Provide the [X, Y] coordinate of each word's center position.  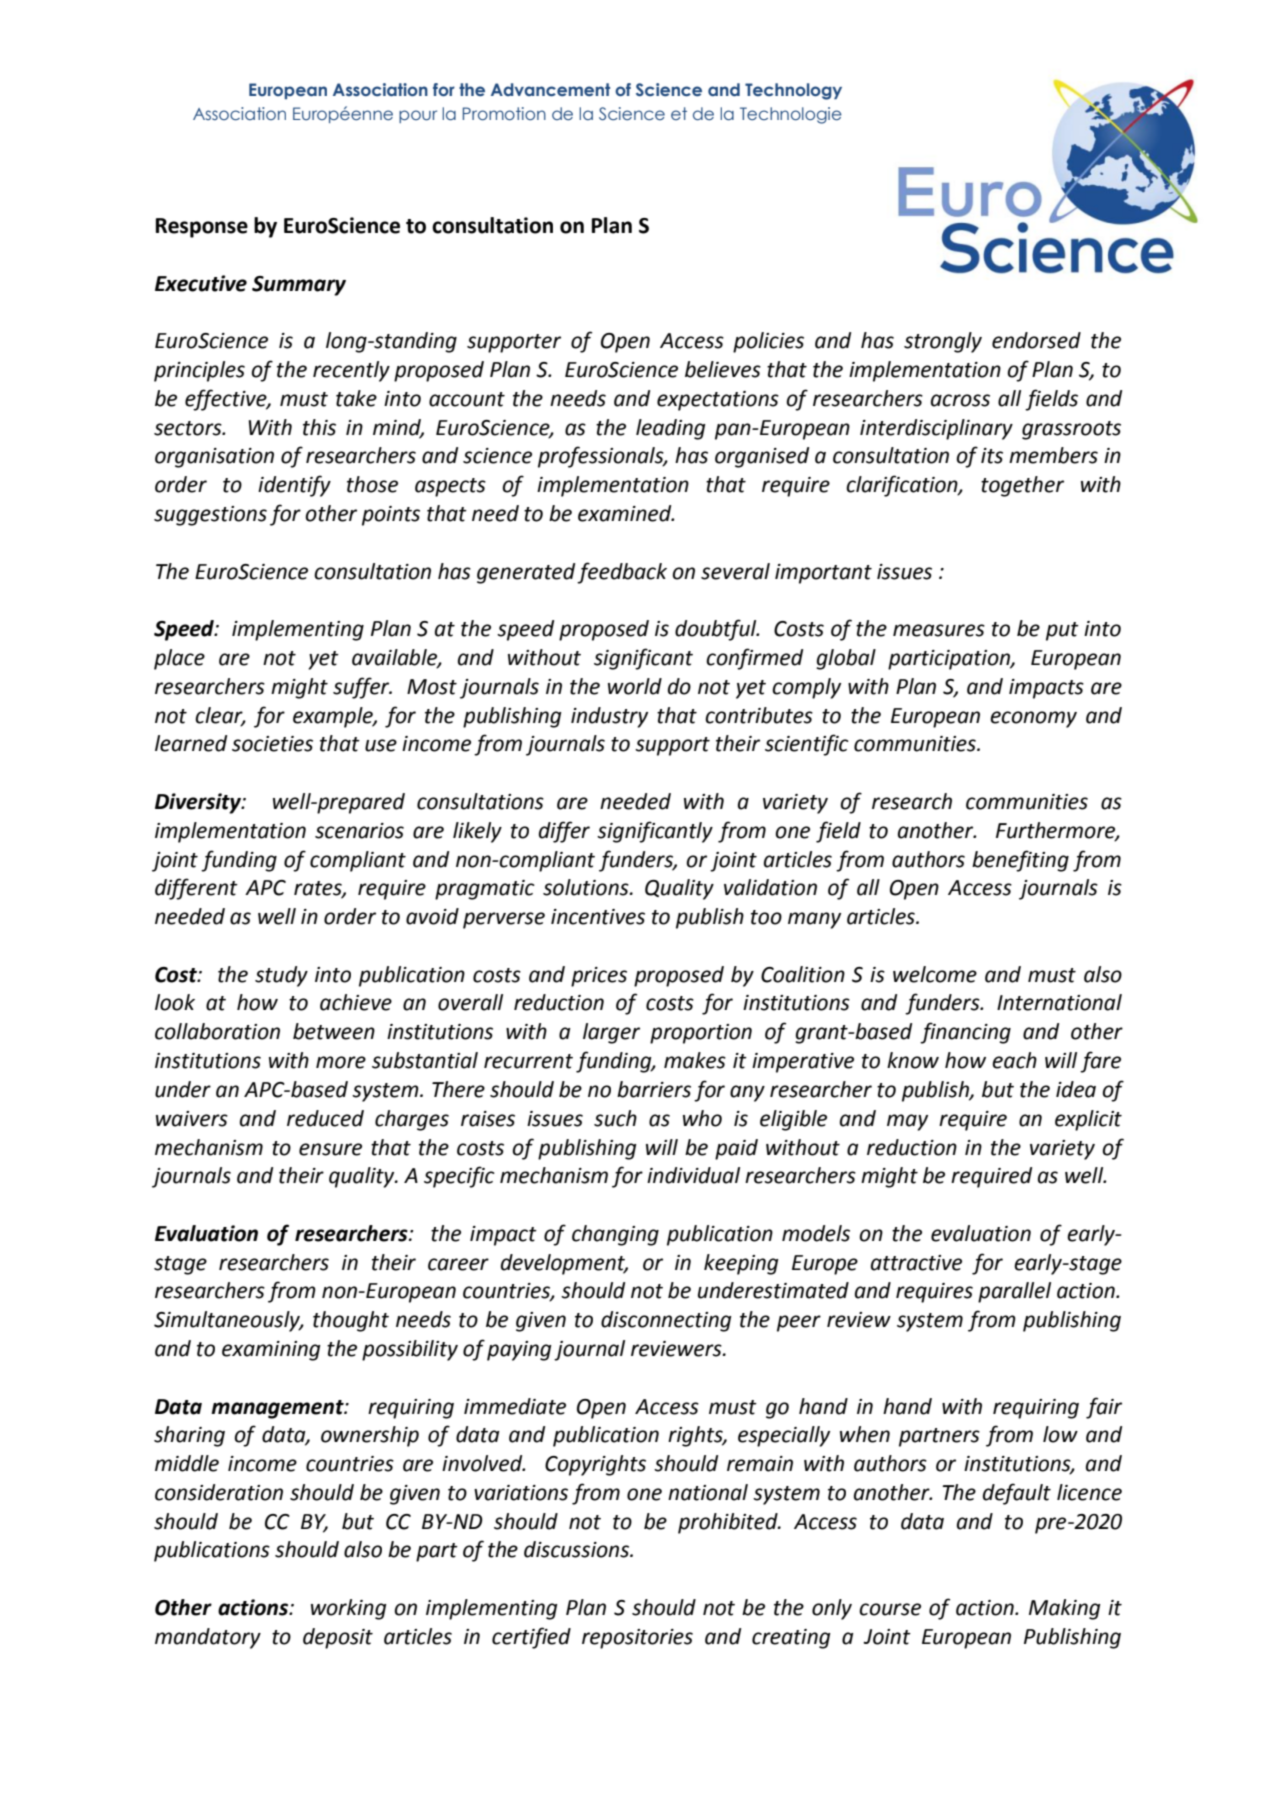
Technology [793, 91]
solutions [587, 887]
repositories [637, 1639]
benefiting [1020, 861]
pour [418, 116]
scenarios [359, 831]
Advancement [550, 90]
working [349, 1609]
